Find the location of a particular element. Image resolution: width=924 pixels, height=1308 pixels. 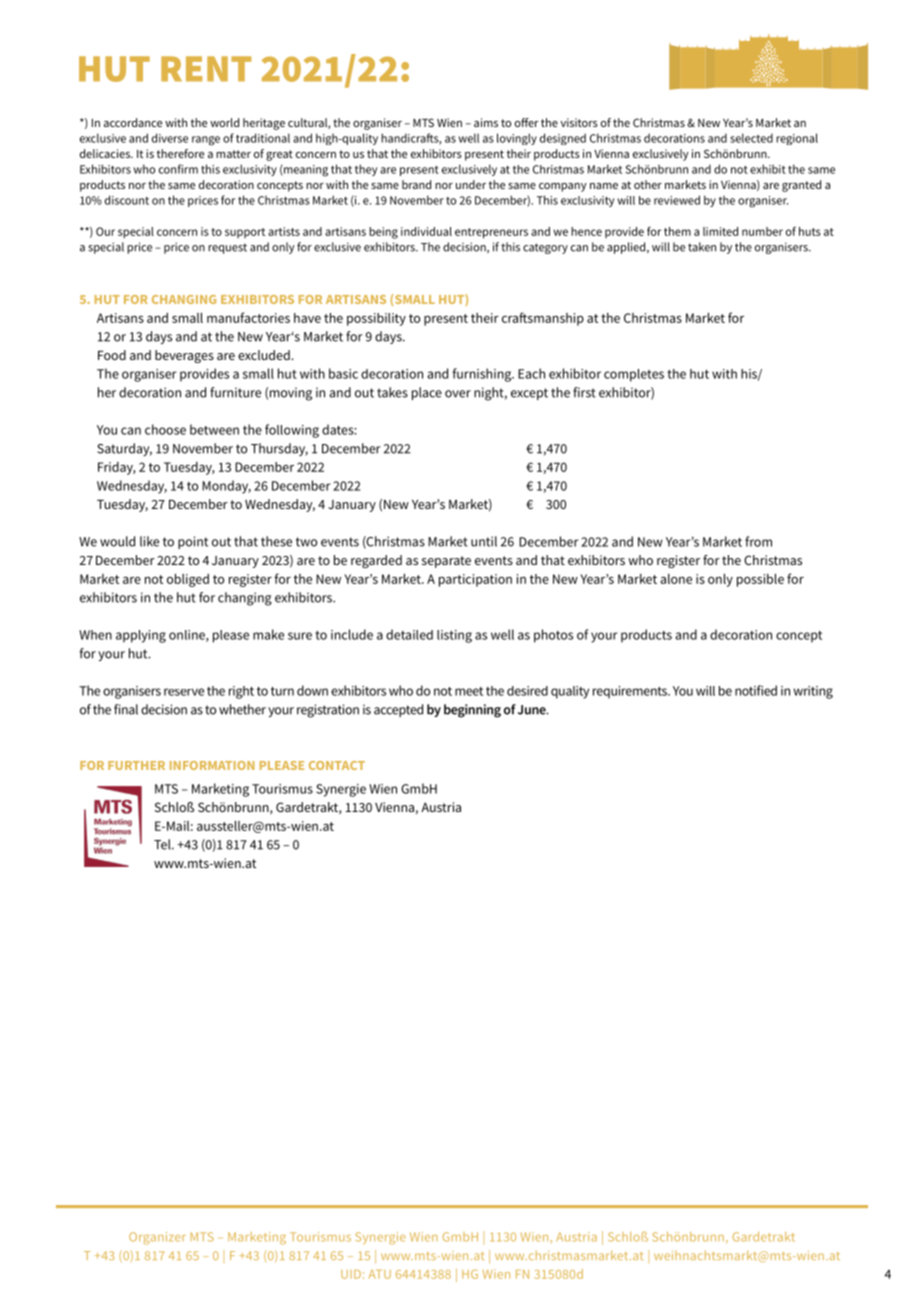

INFORMATION is located at coordinates (212, 765).
